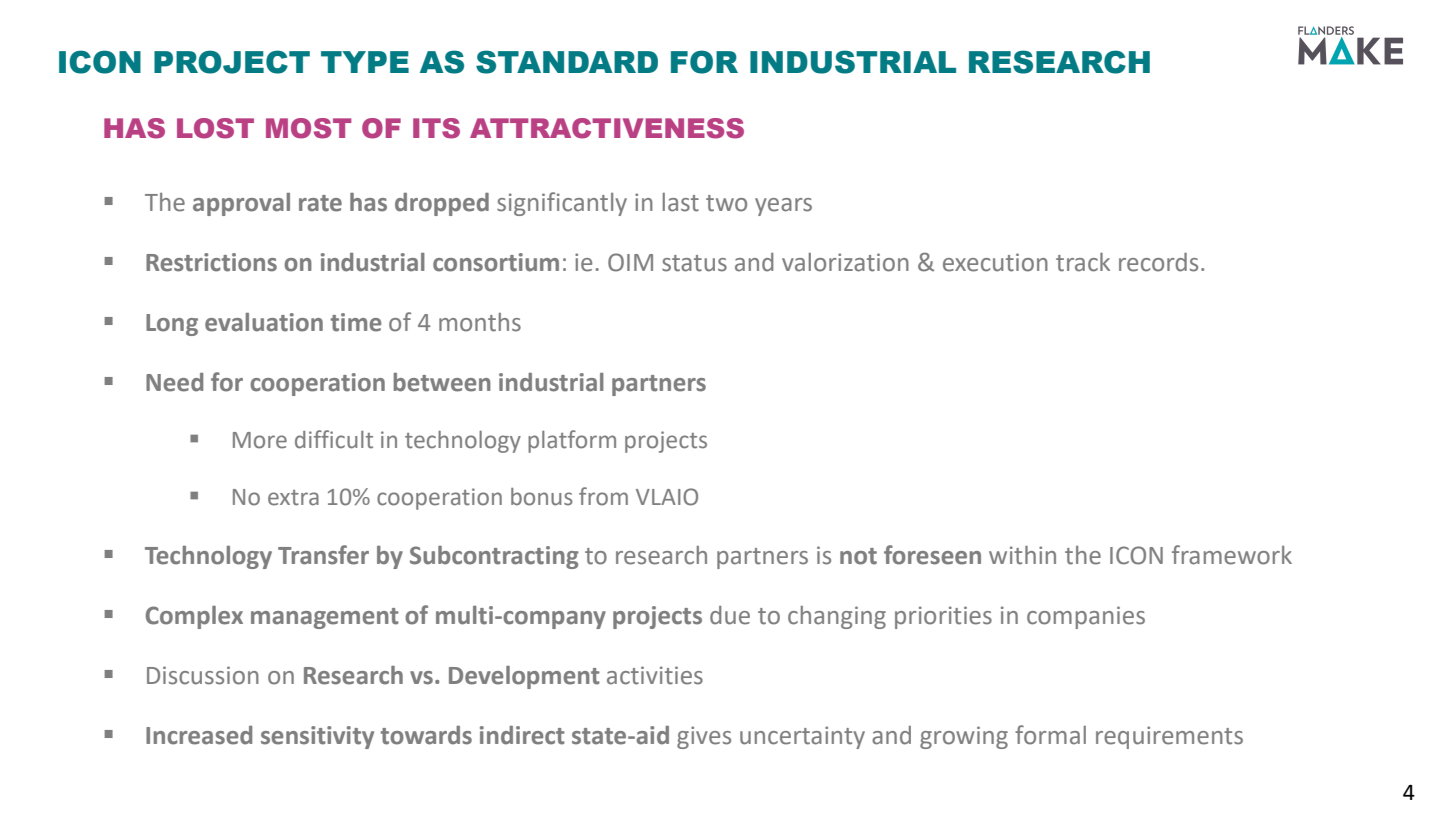  Describe the element at coordinates (1022, 555) in the document. I see `within` at that location.
